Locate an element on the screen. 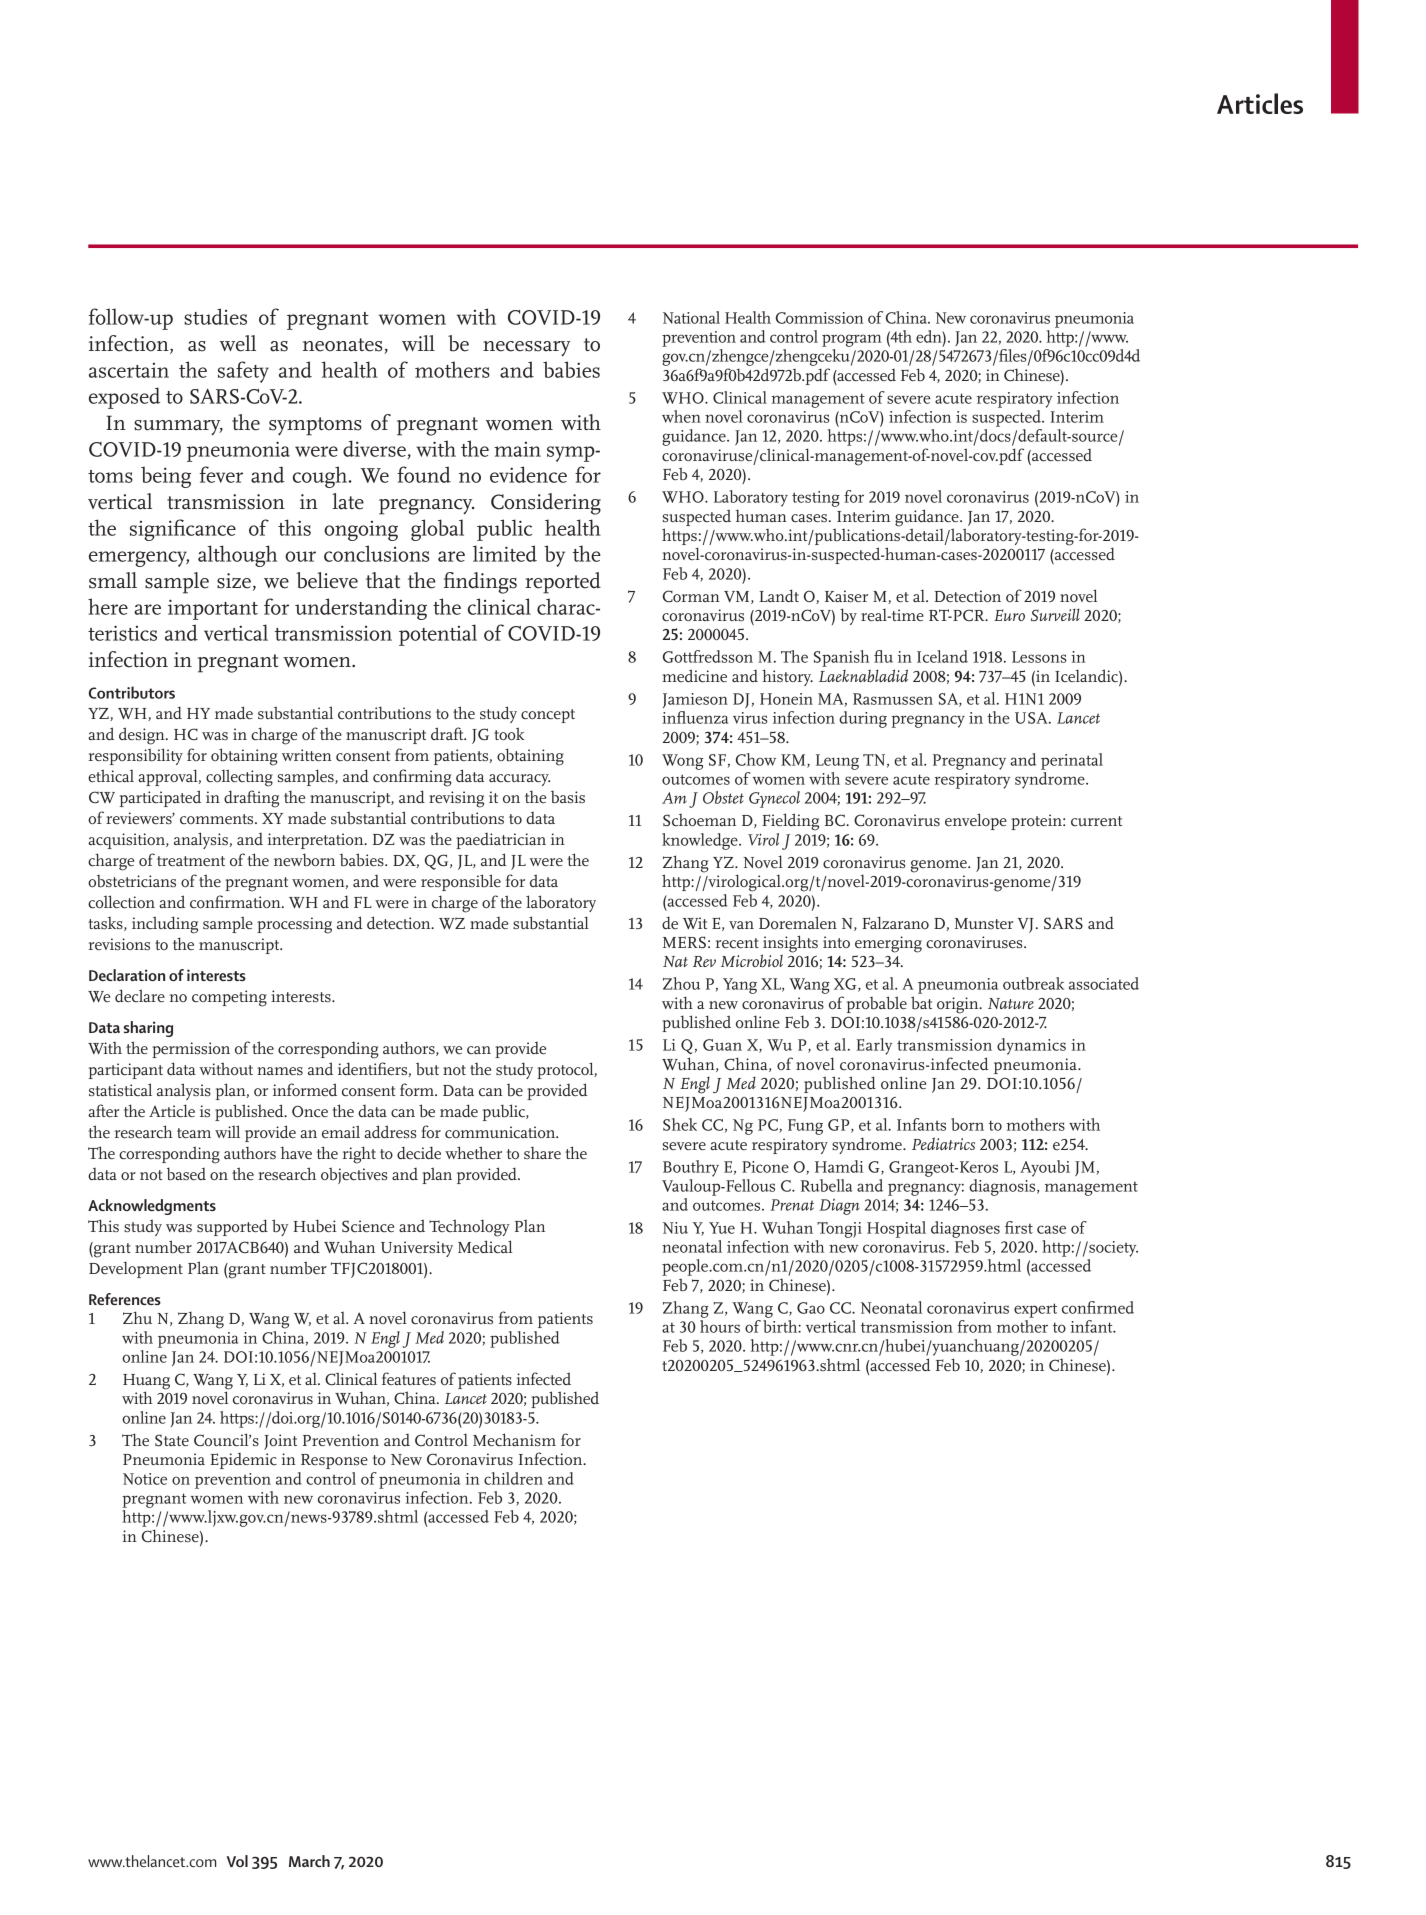 Image resolution: width=1426 pixels, height=1915 pixels. program is located at coordinates (852, 340).
